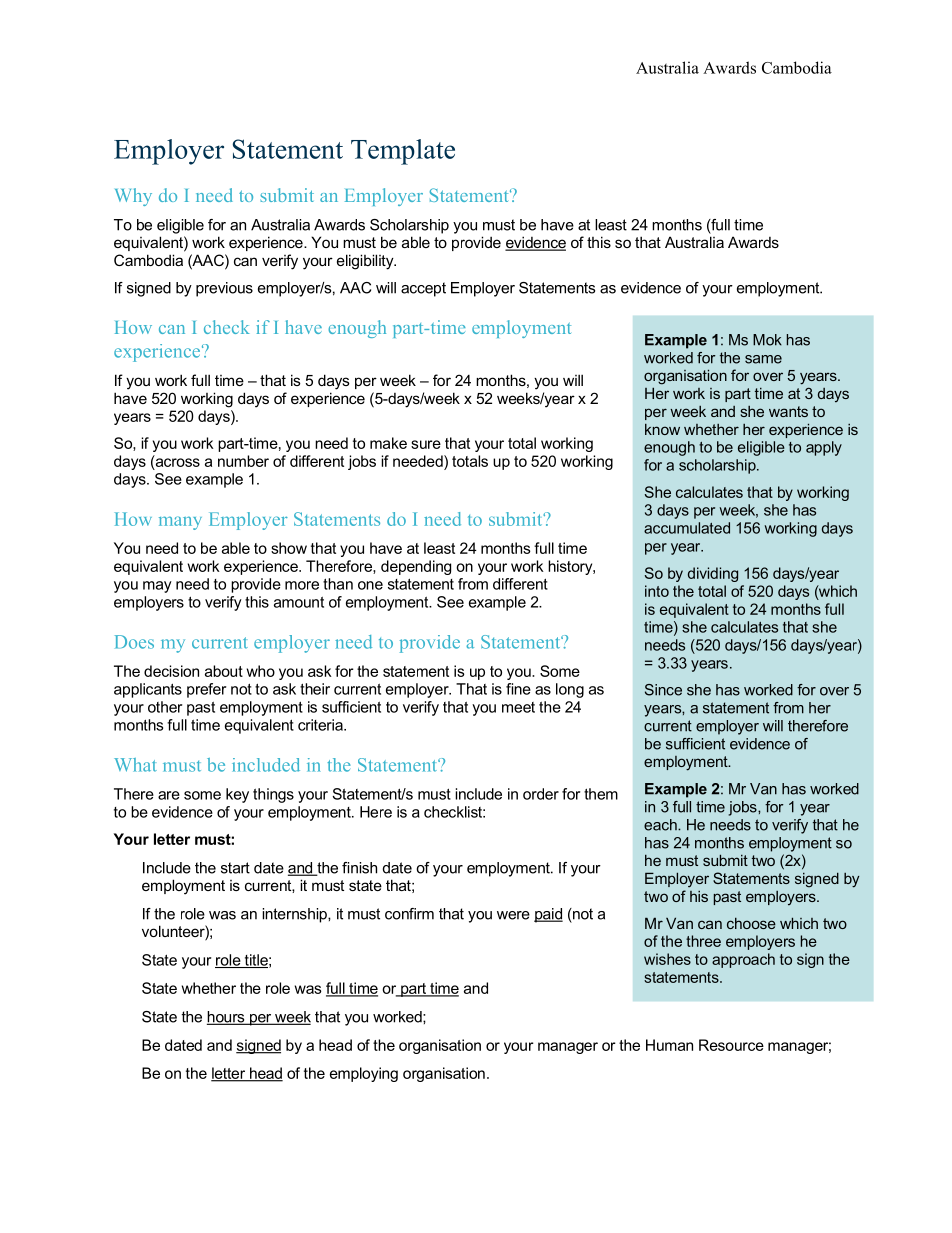  What do you see at coordinates (403, 152) in the image?
I see `Template` at bounding box center [403, 152].
